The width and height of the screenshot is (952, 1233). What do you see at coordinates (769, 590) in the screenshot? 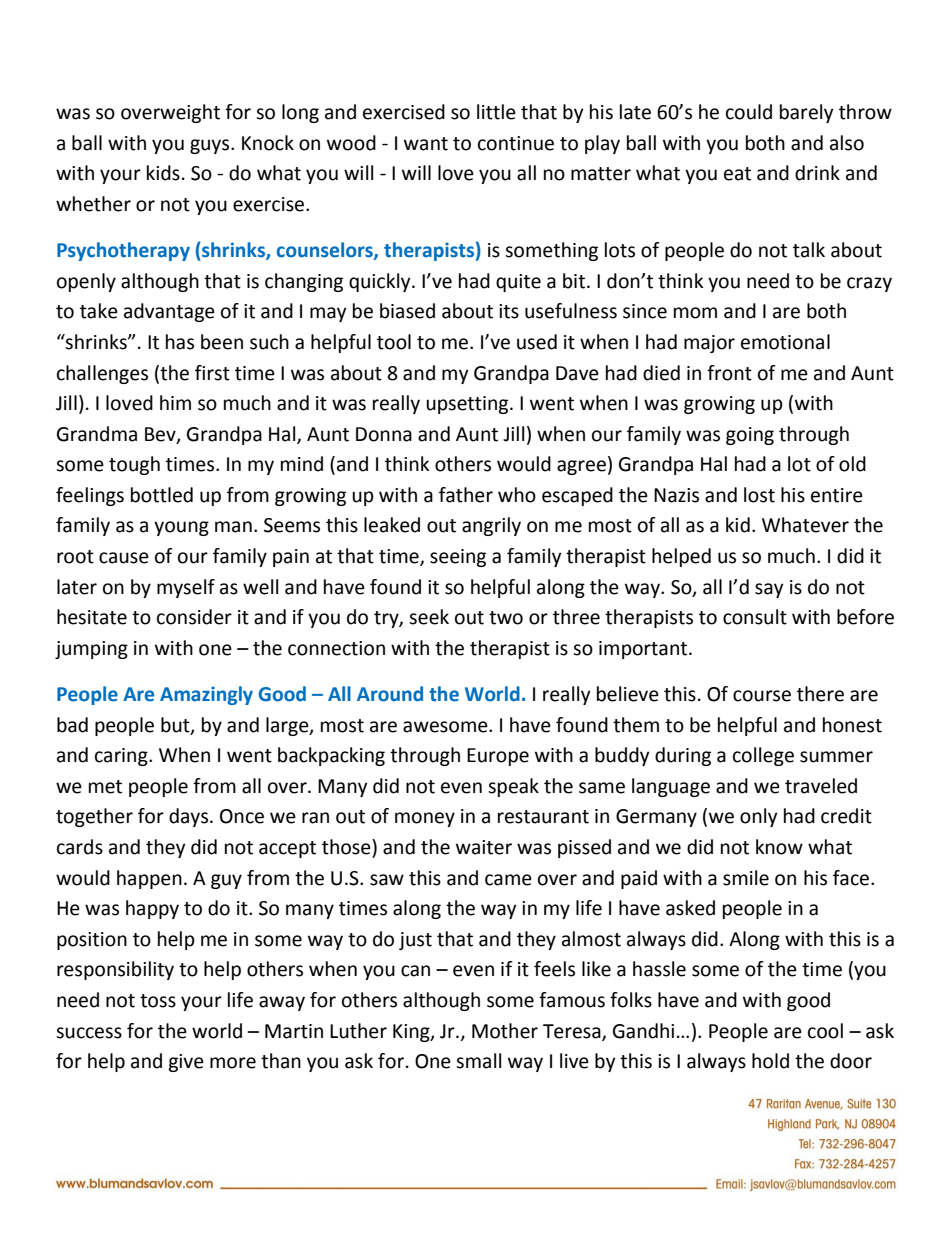
I see `say` at bounding box center [769, 590].
